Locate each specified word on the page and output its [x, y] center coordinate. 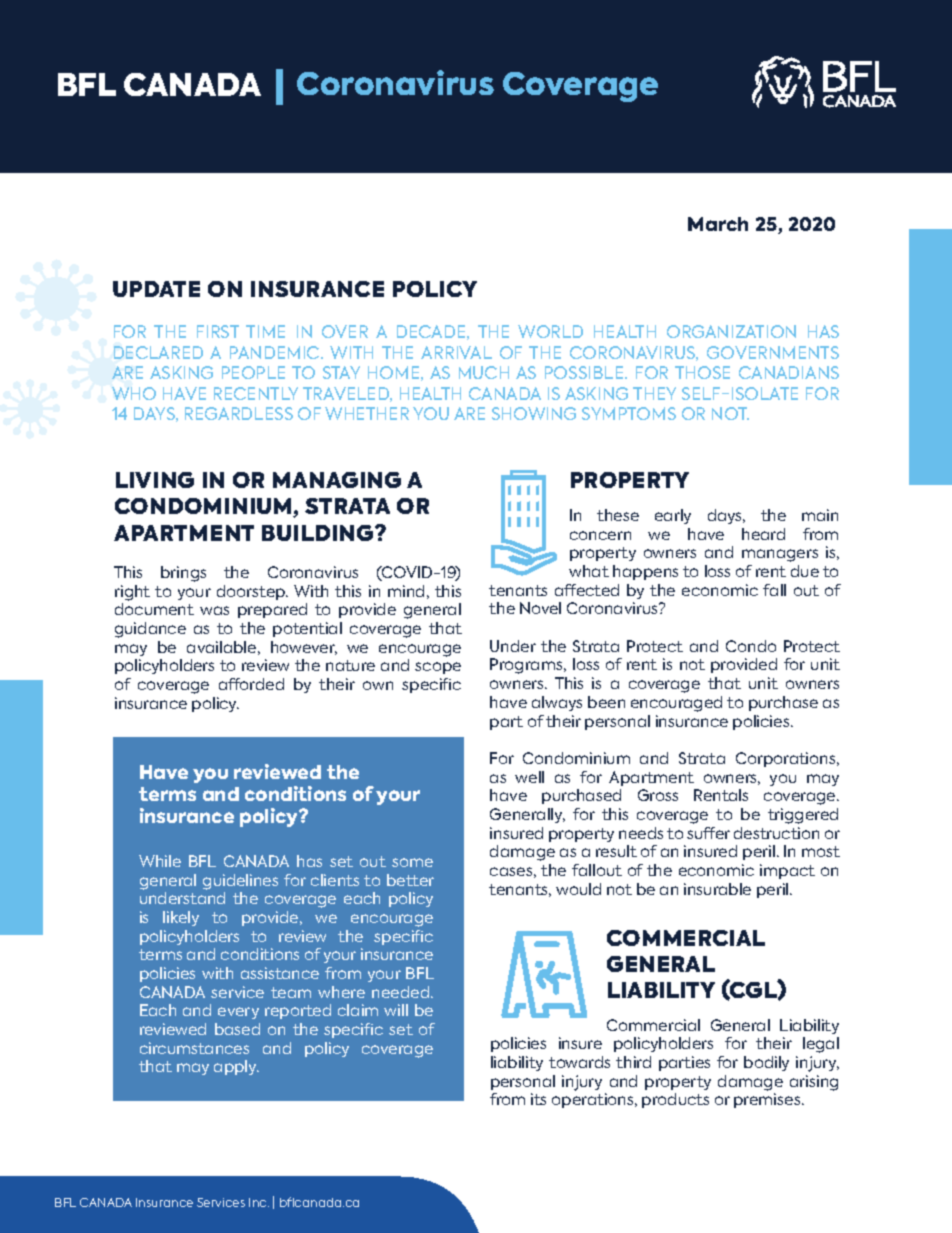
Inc [259, 1202]
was [214, 610]
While [160, 861]
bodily [766, 1063]
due [805, 571]
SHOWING [534, 413]
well [529, 777]
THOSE [702, 372]
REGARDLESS [239, 413]
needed [402, 992]
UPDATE [156, 289]
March [718, 224]
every [238, 1013]
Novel [540, 608]
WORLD [550, 331]
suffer [708, 833]
